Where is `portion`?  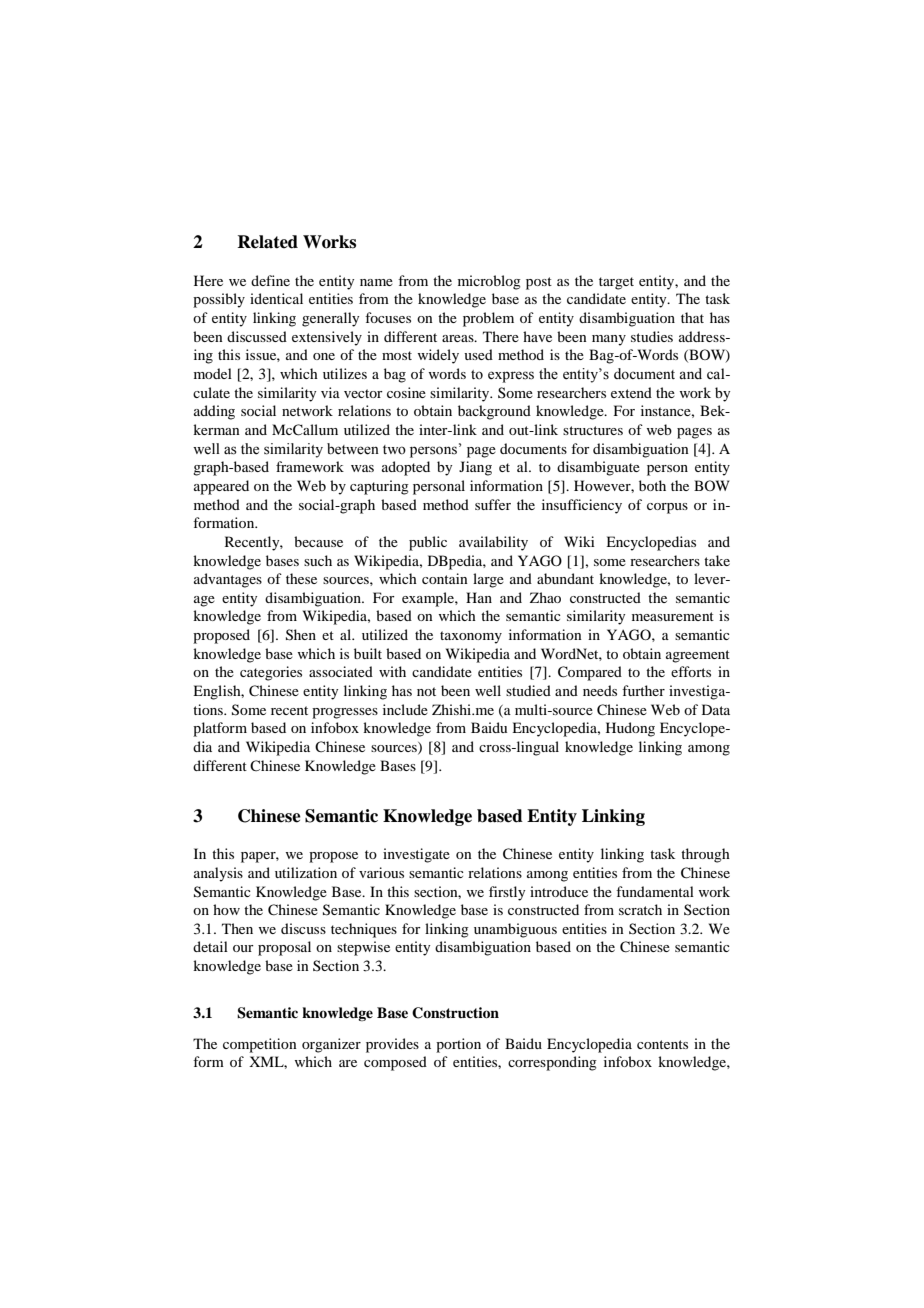
portion is located at coordinates (458, 1045).
